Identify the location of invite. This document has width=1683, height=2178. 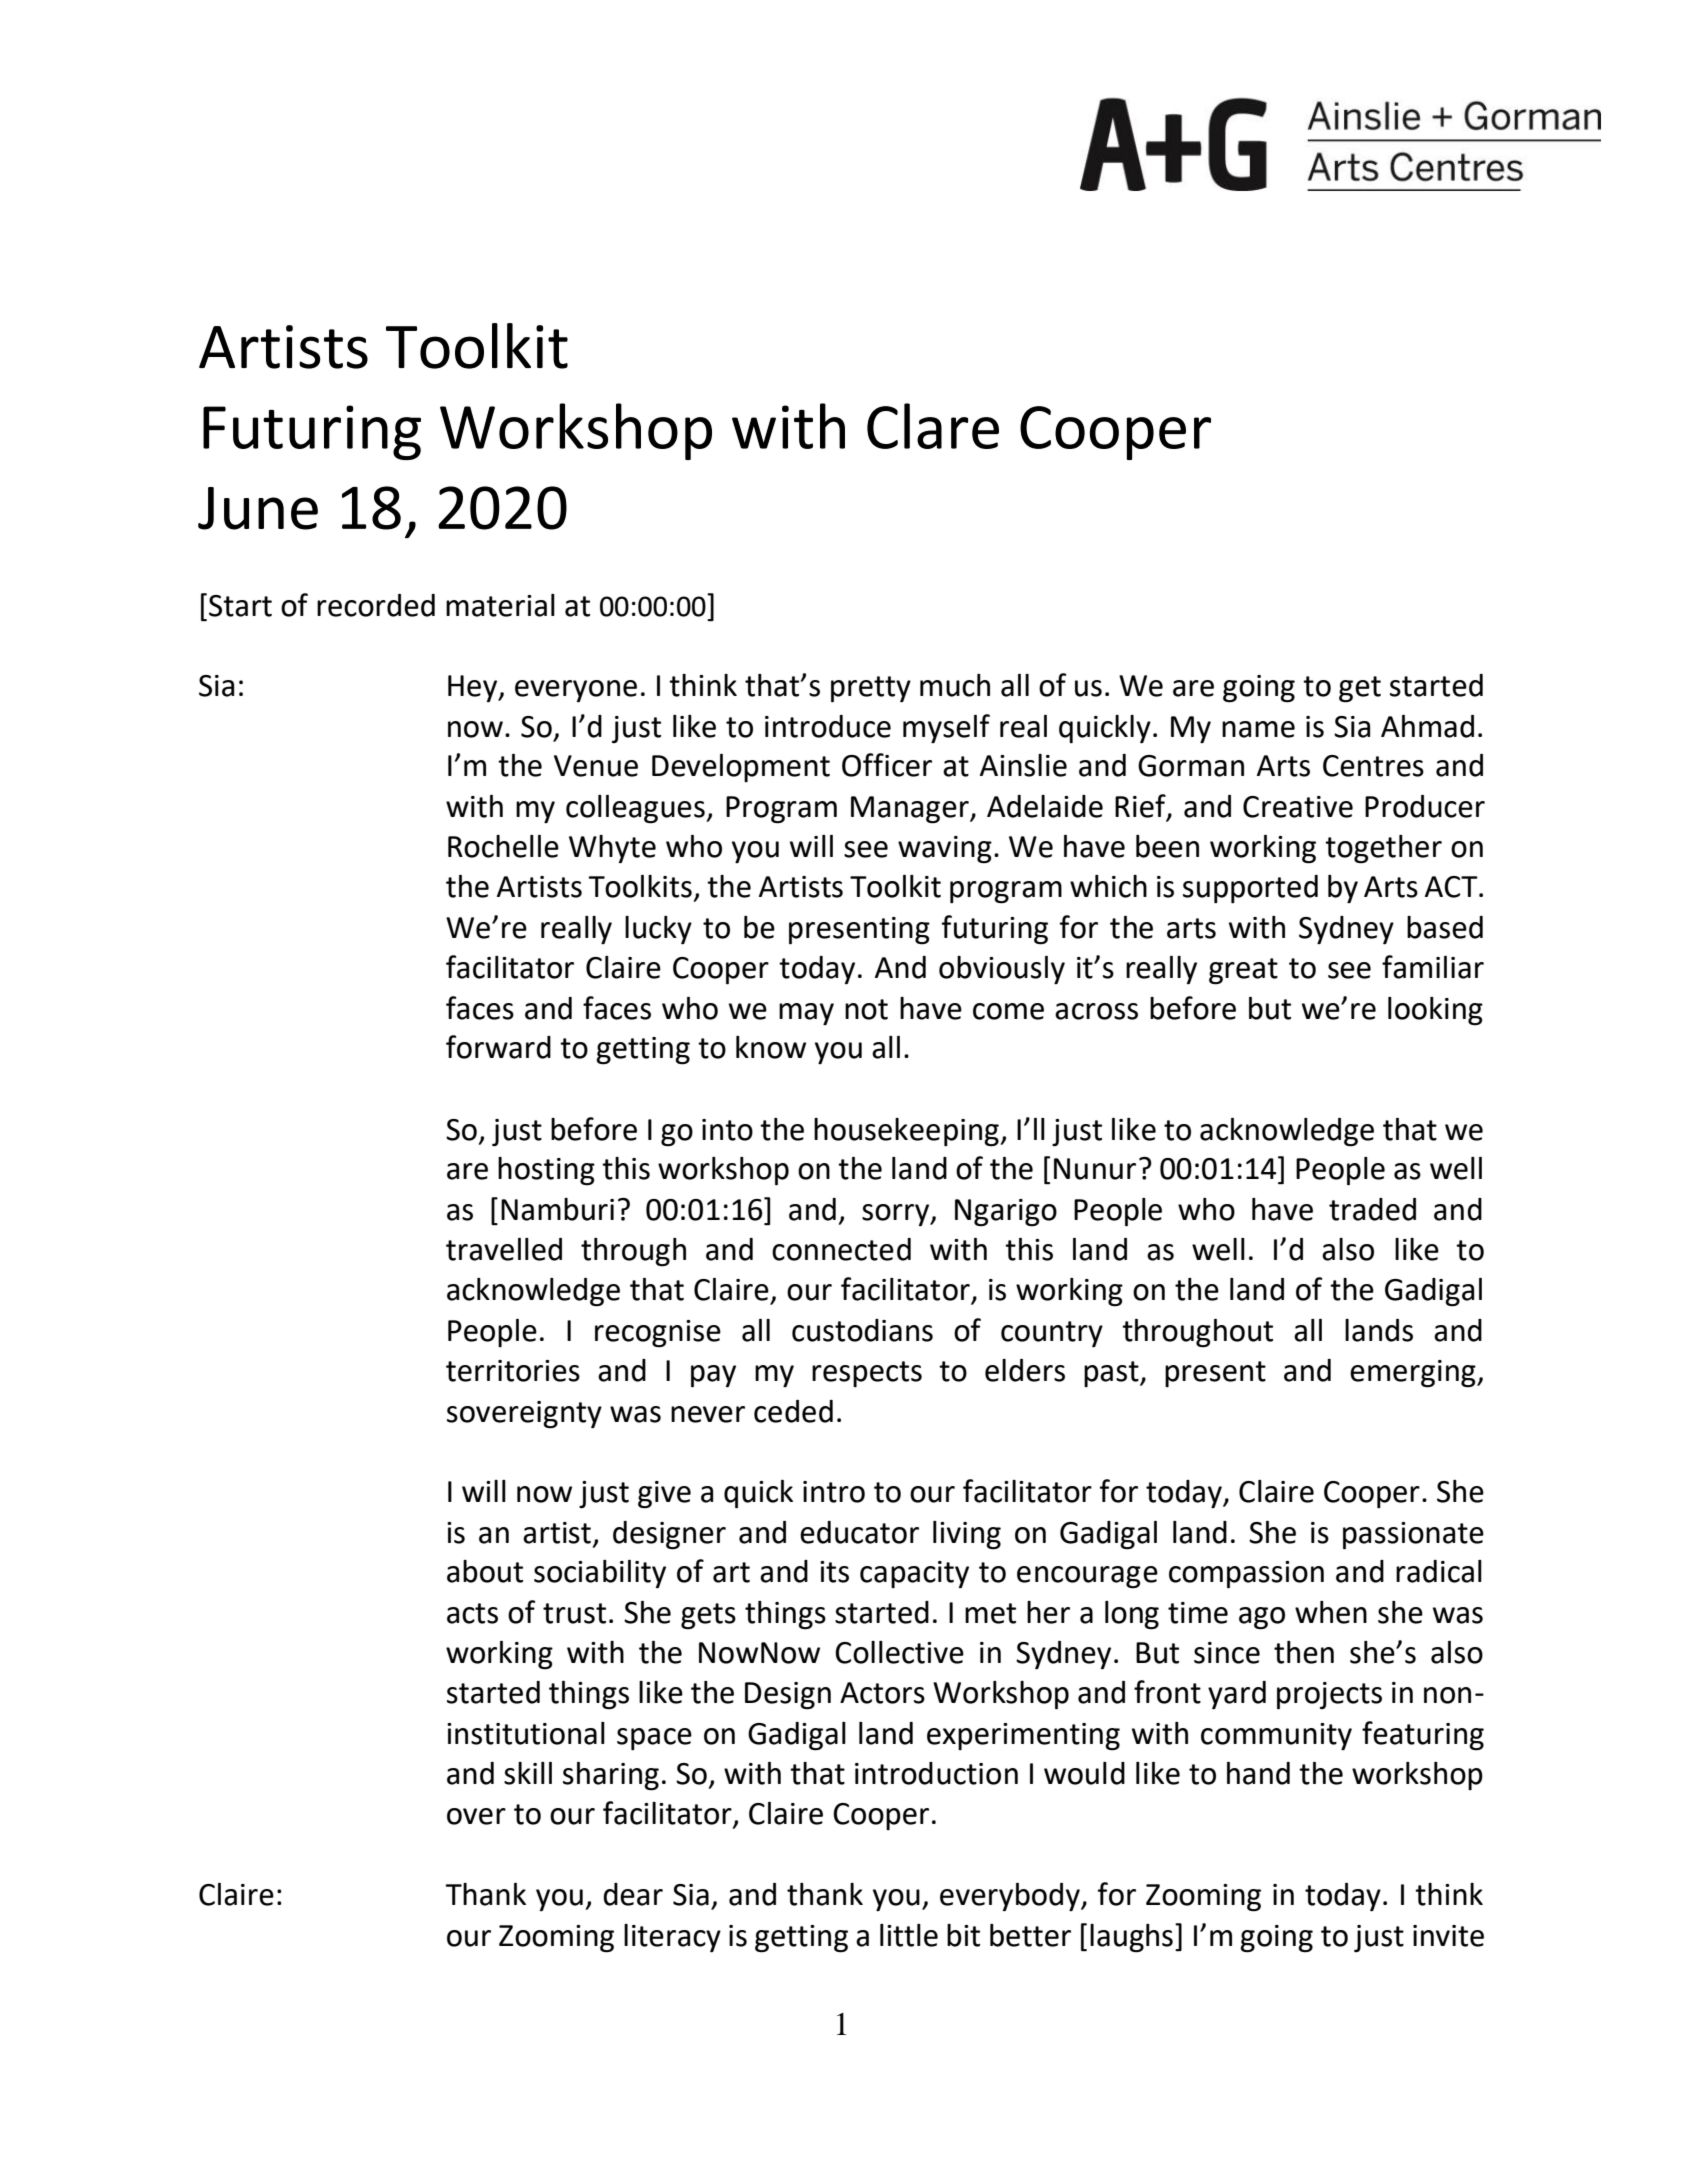
(1448, 1936).
